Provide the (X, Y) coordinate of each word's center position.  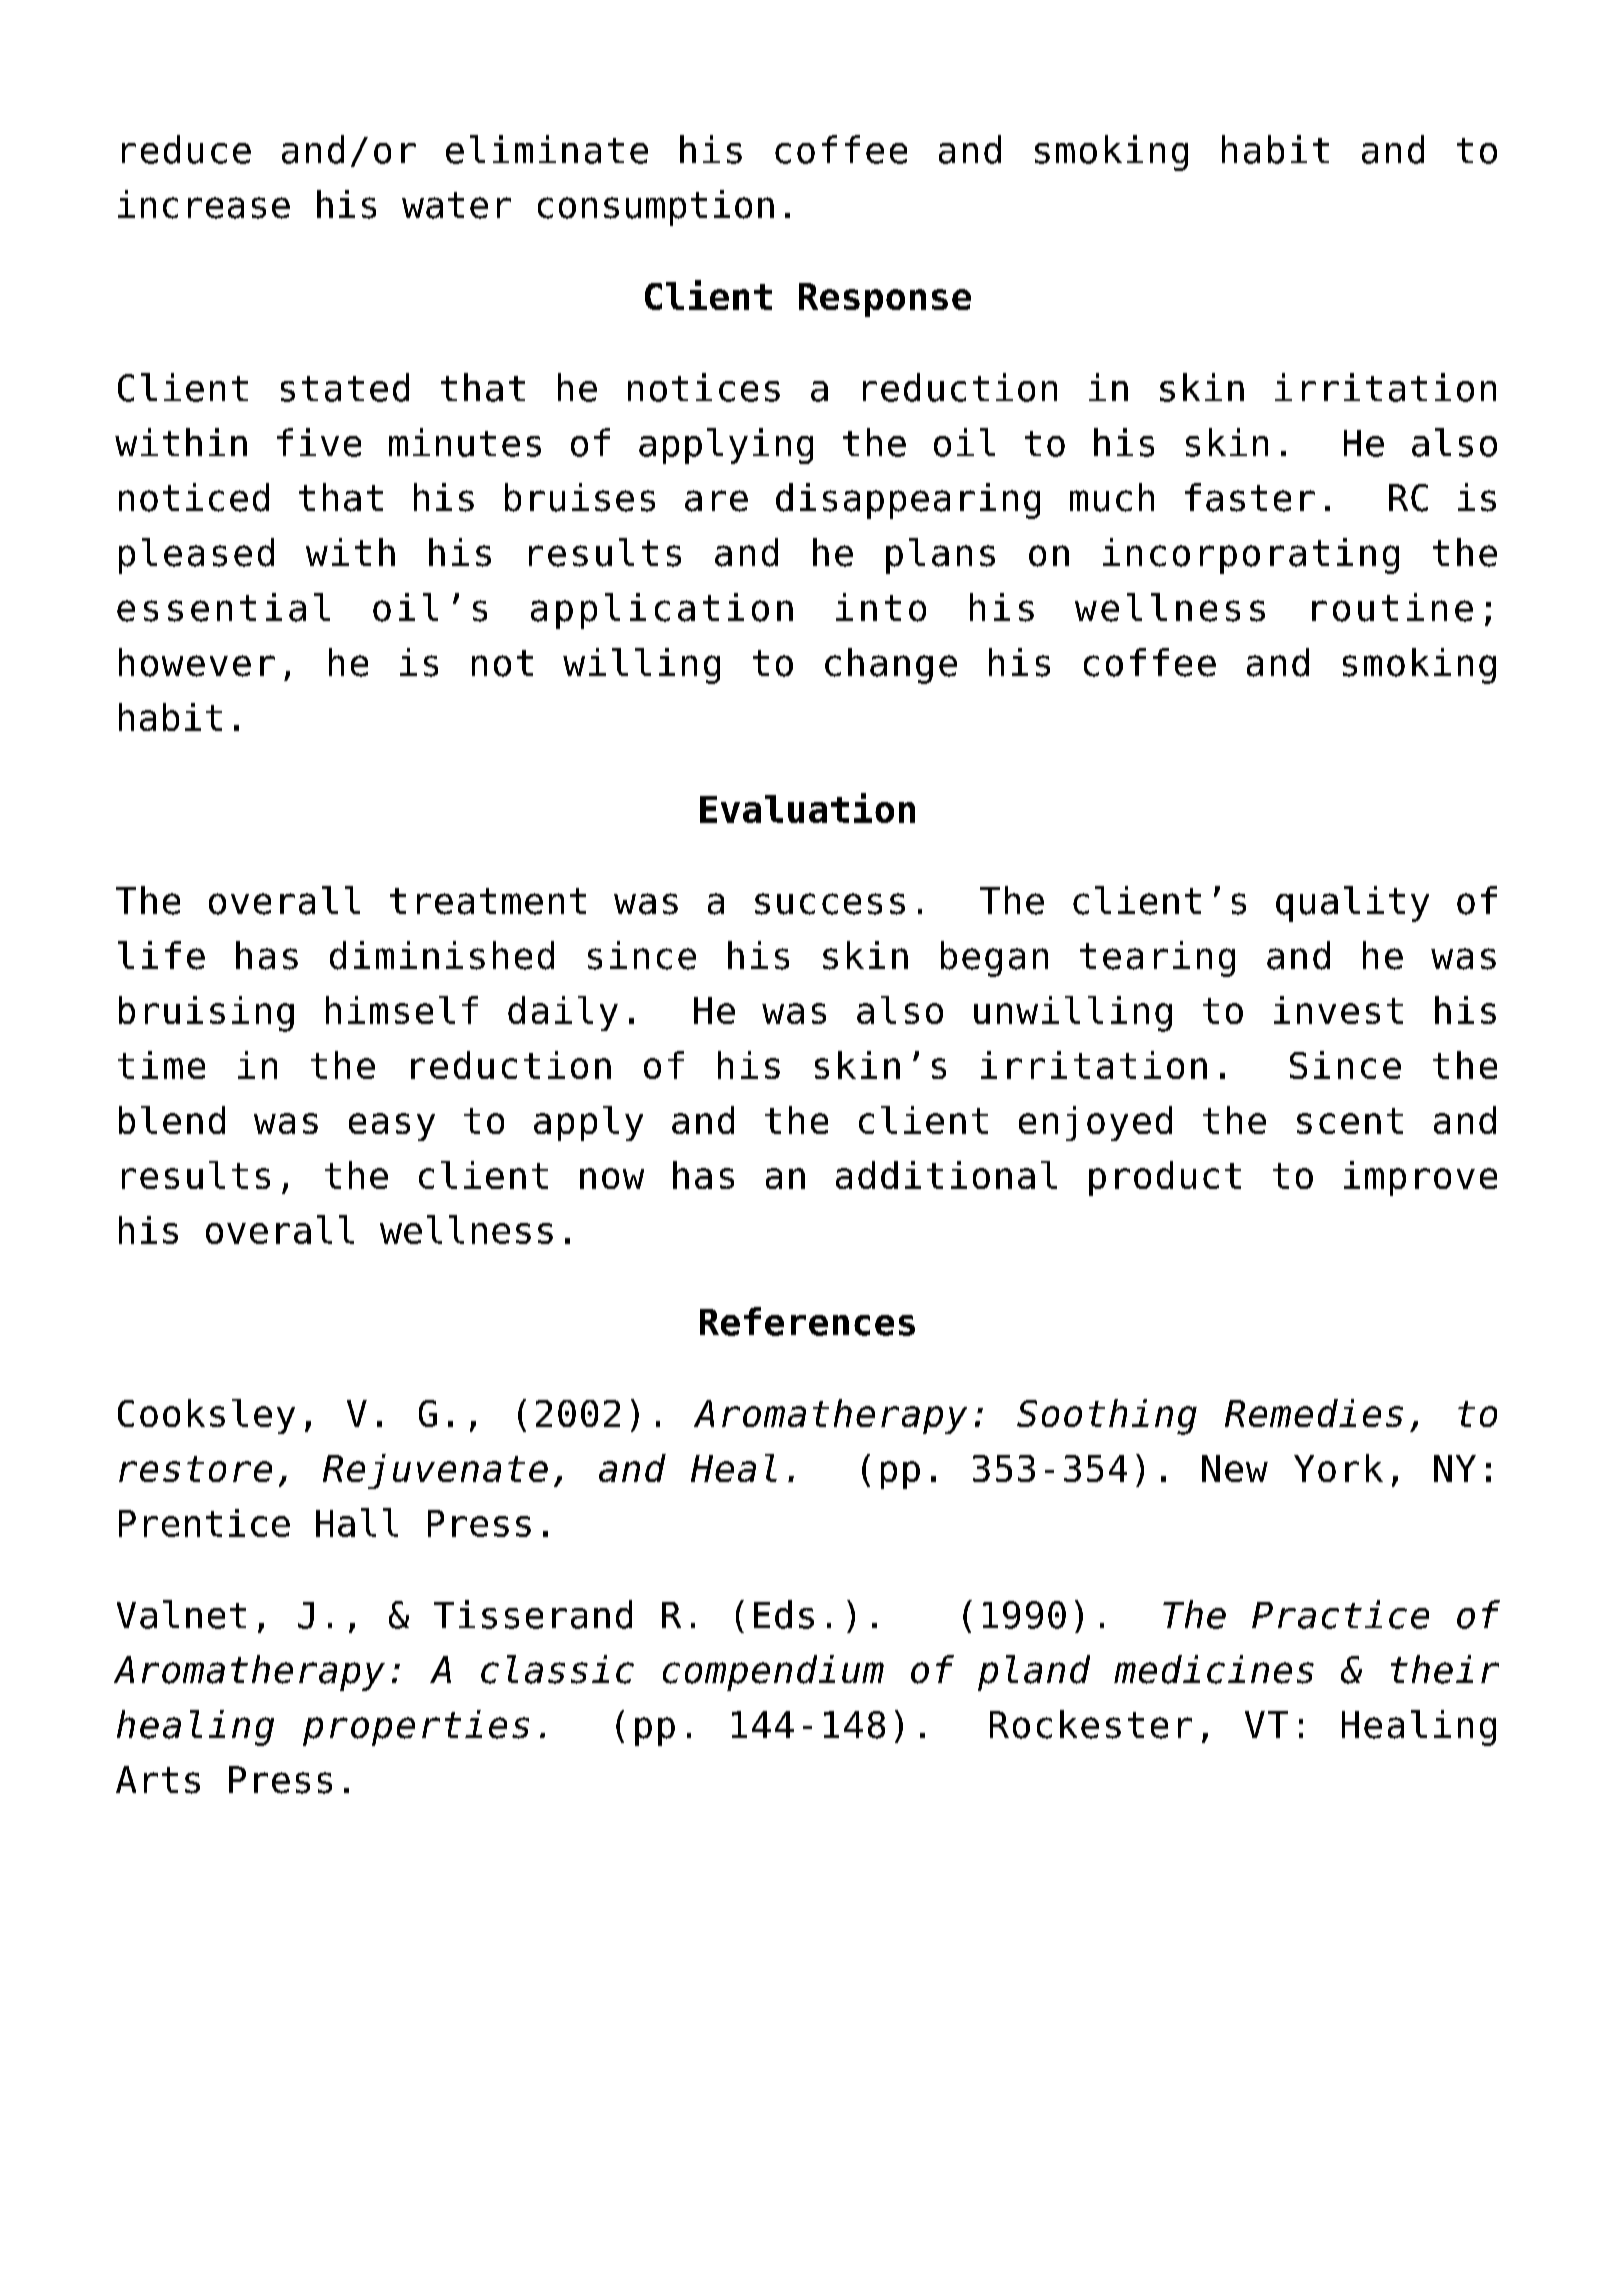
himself (402, 1010)
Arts (158, 1780)
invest (1338, 1010)
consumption (656, 208)
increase (204, 204)
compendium (773, 1673)
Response (885, 300)
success (830, 904)
